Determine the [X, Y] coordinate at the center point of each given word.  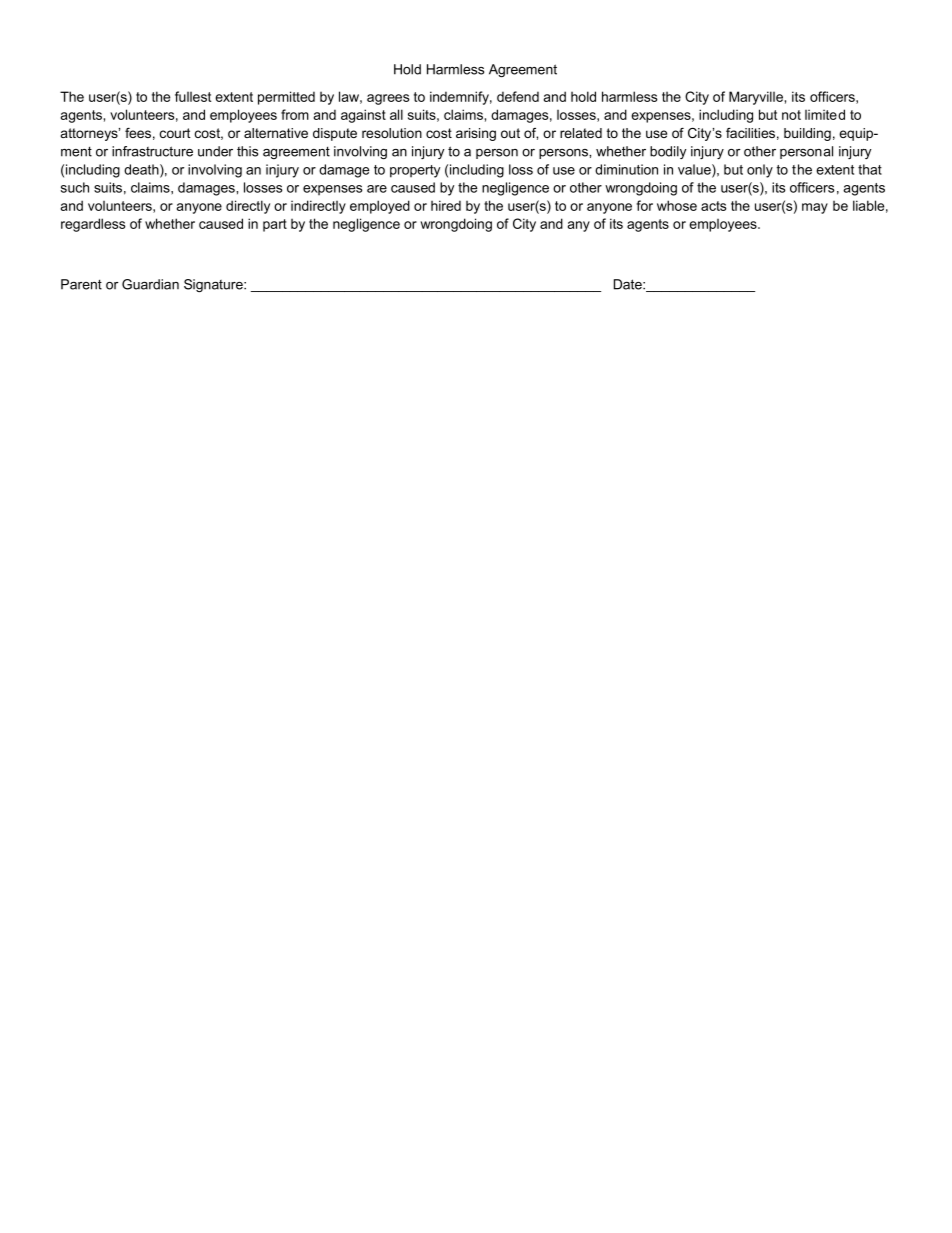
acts [713, 206]
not [791, 115]
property [415, 171]
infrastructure [152, 151]
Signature [214, 285]
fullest [193, 96]
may [815, 208]
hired [446, 205]
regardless [93, 225]
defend [518, 96]
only [760, 171]
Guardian [150, 284]
